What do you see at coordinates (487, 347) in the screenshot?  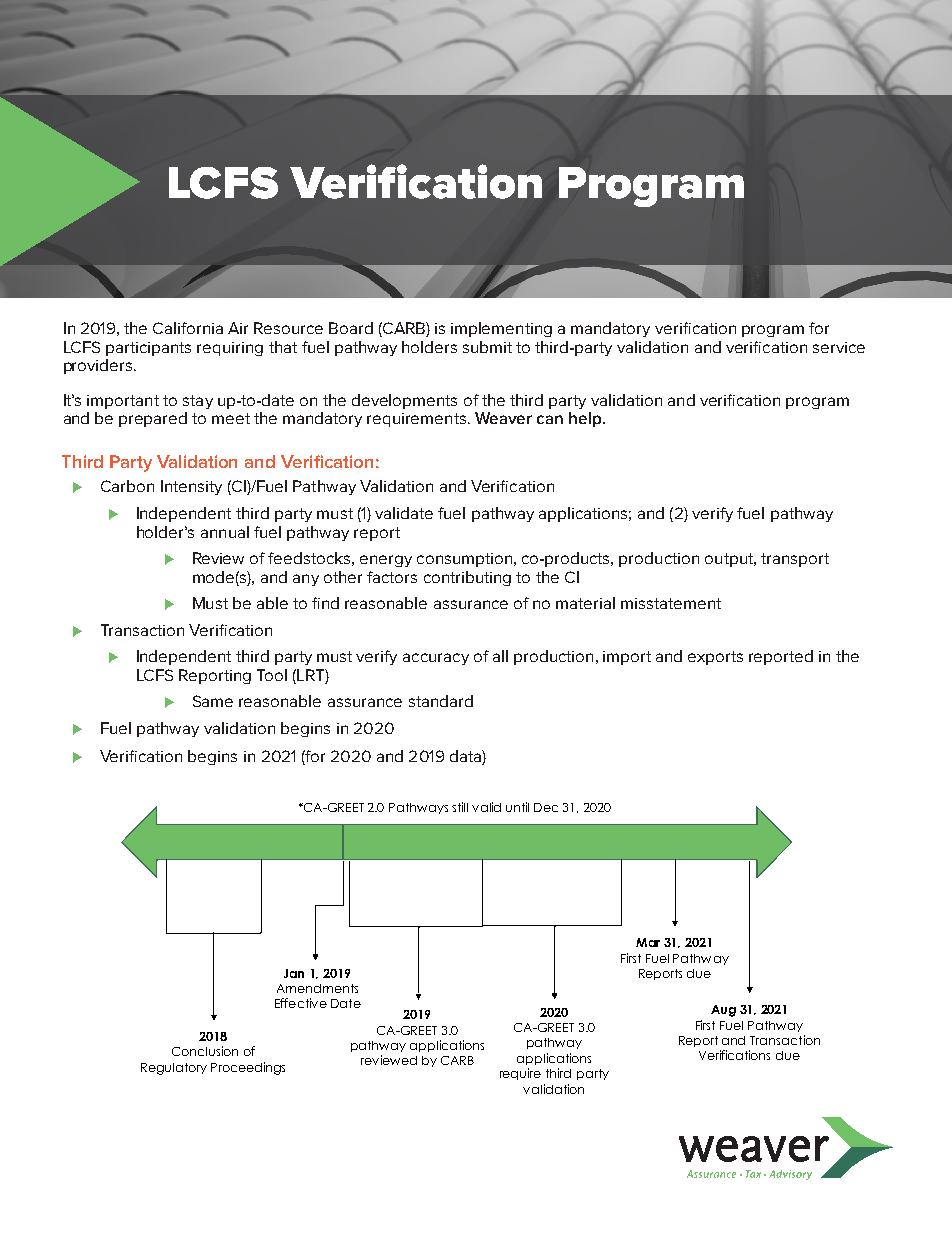 I see `submit` at bounding box center [487, 347].
